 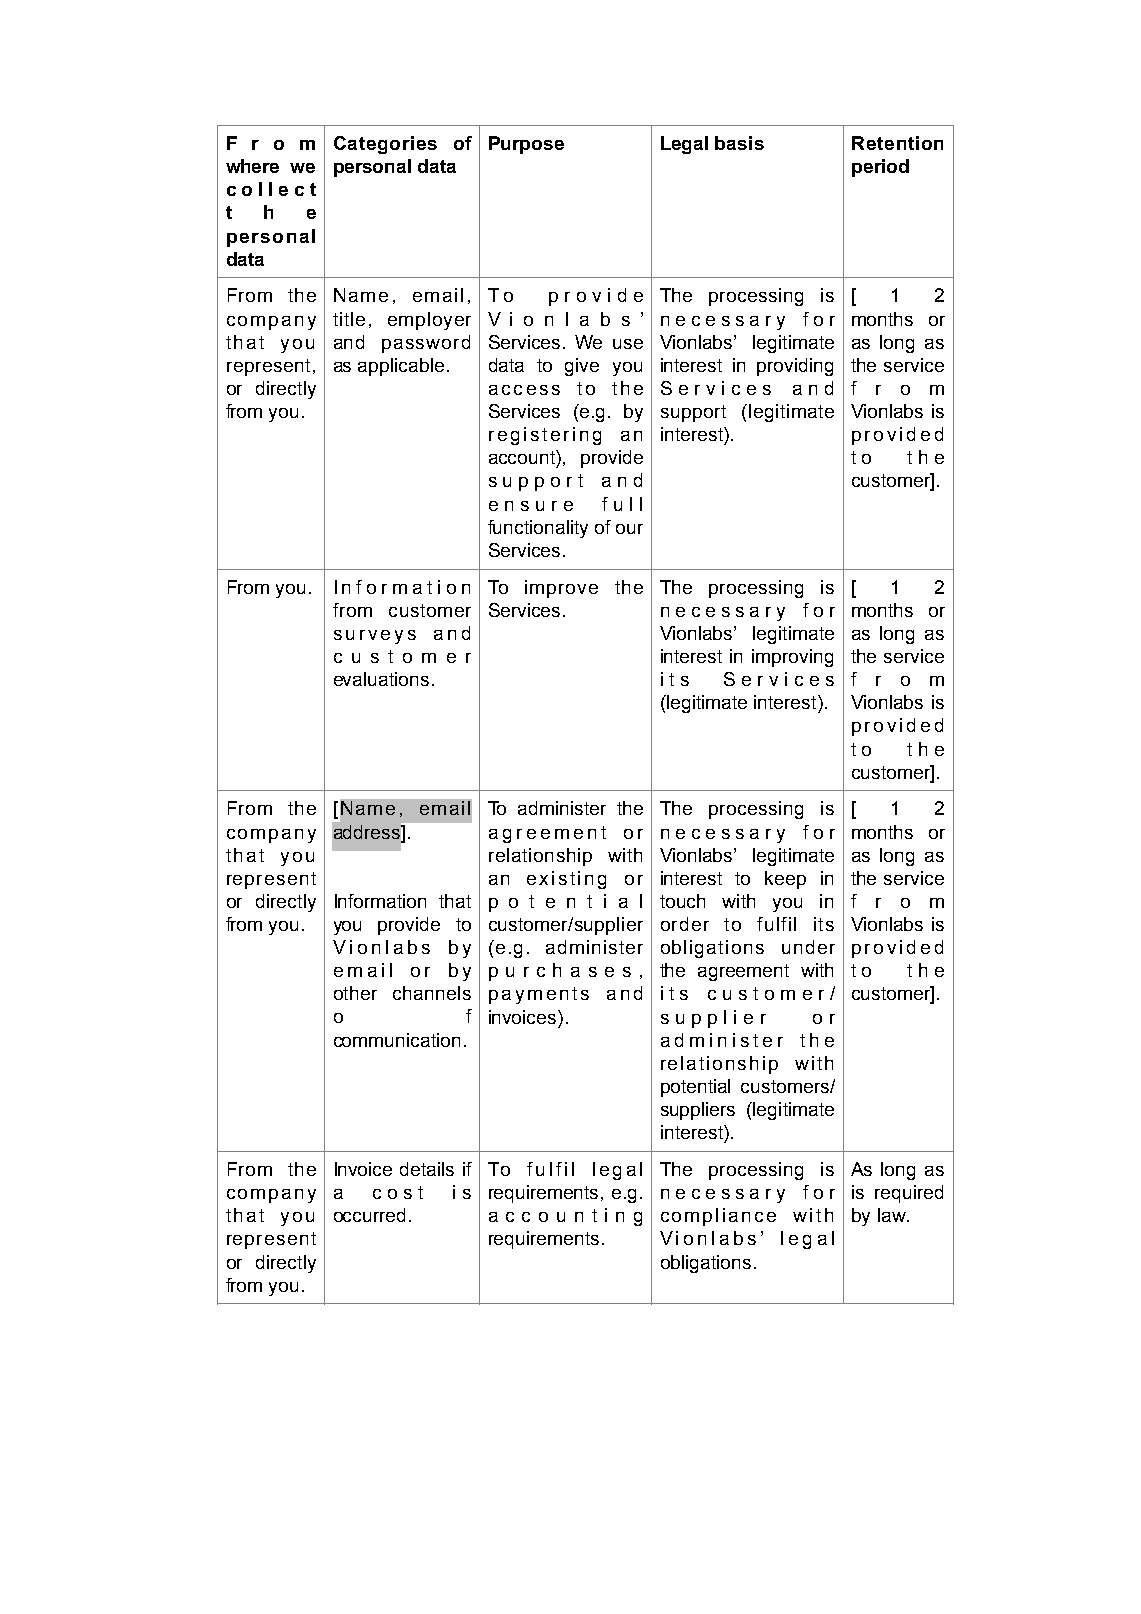 What do you see at coordinates (381, 679) in the screenshot?
I see `evaluations` at bounding box center [381, 679].
